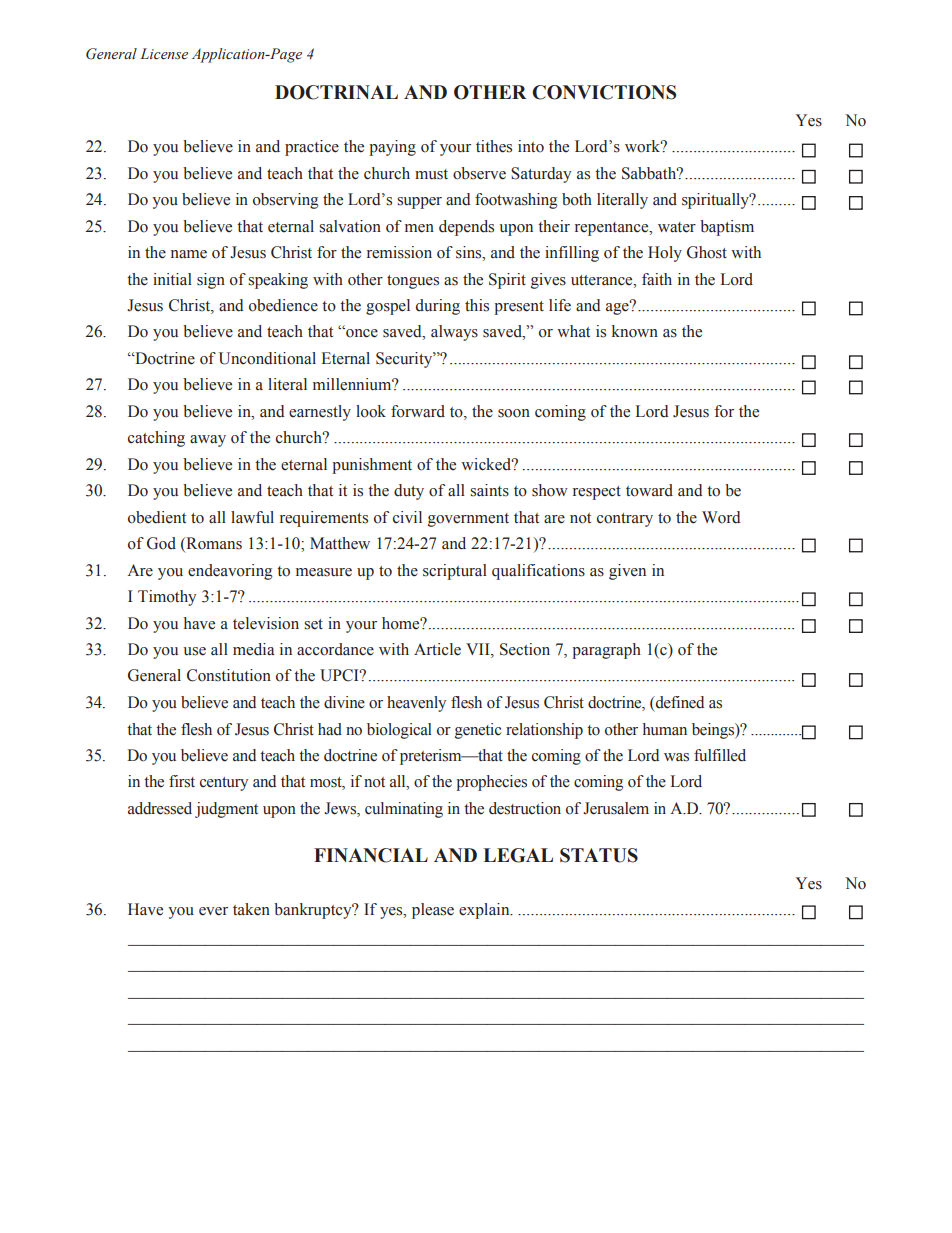 The width and height of the page is (952, 1233). I want to click on ever, so click(213, 911).
